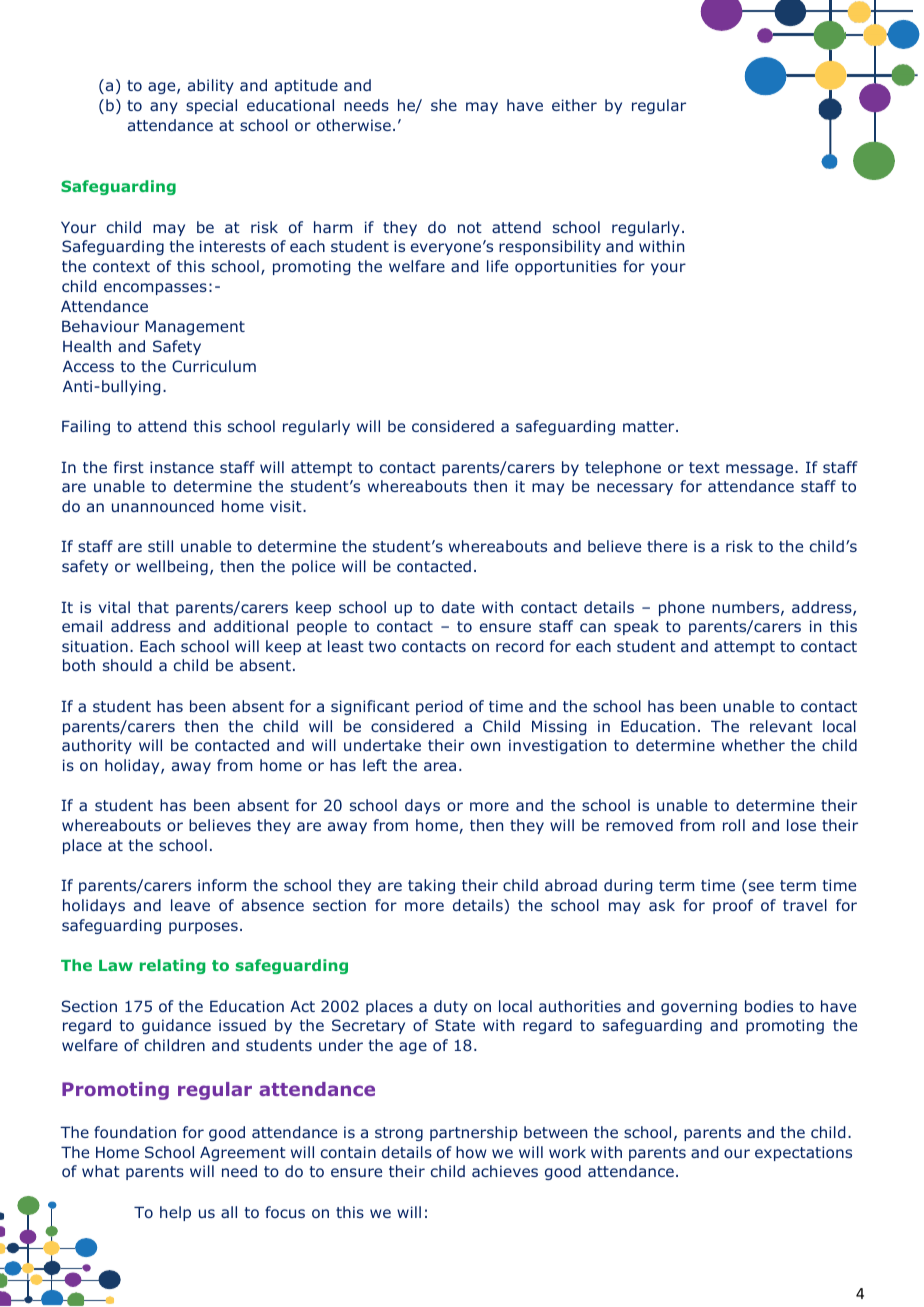  I want to click on date, so click(458, 607).
